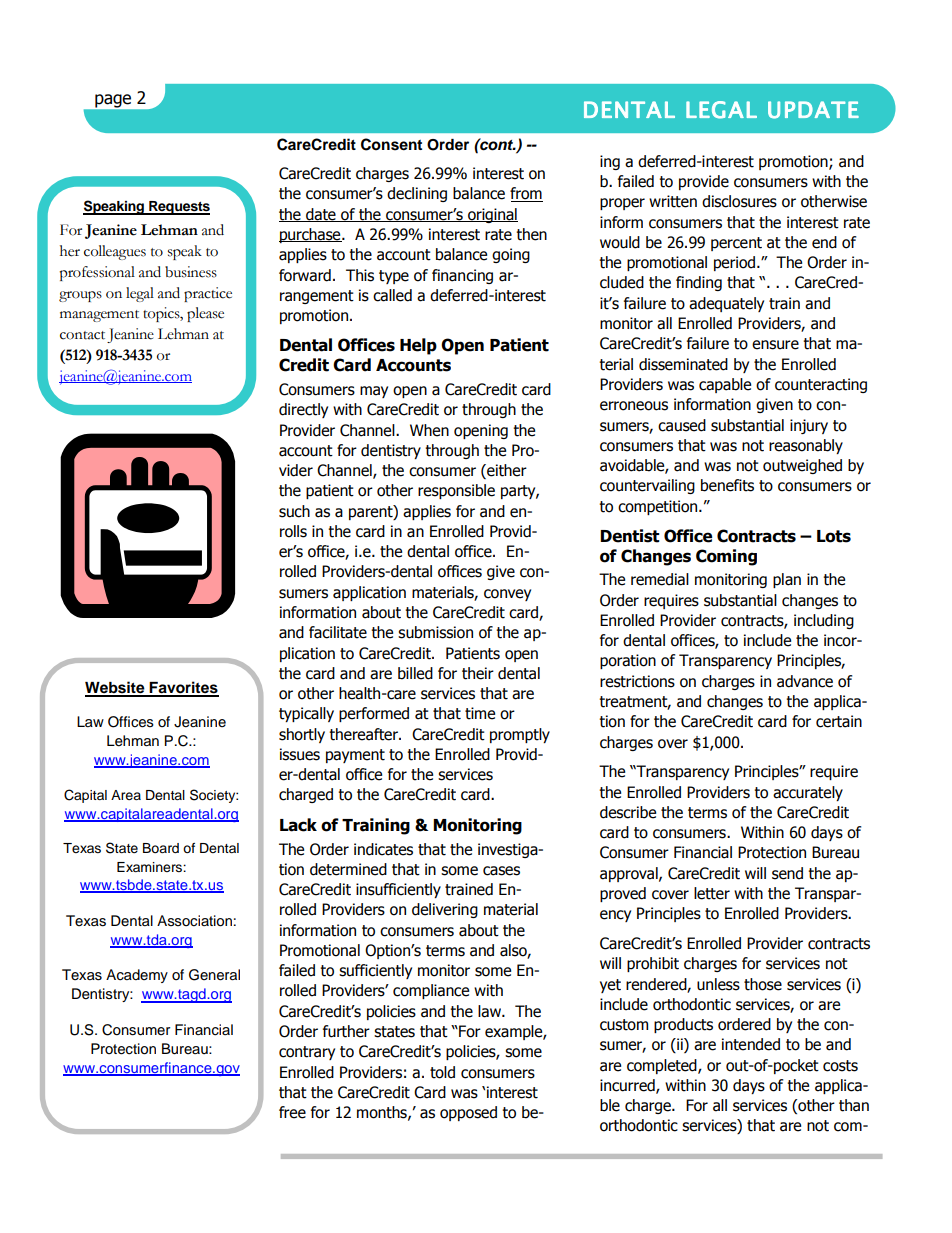 This screenshot has height=1233, width=952. Describe the element at coordinates (824, 621) in the screenshot. I see `including` at that location.
